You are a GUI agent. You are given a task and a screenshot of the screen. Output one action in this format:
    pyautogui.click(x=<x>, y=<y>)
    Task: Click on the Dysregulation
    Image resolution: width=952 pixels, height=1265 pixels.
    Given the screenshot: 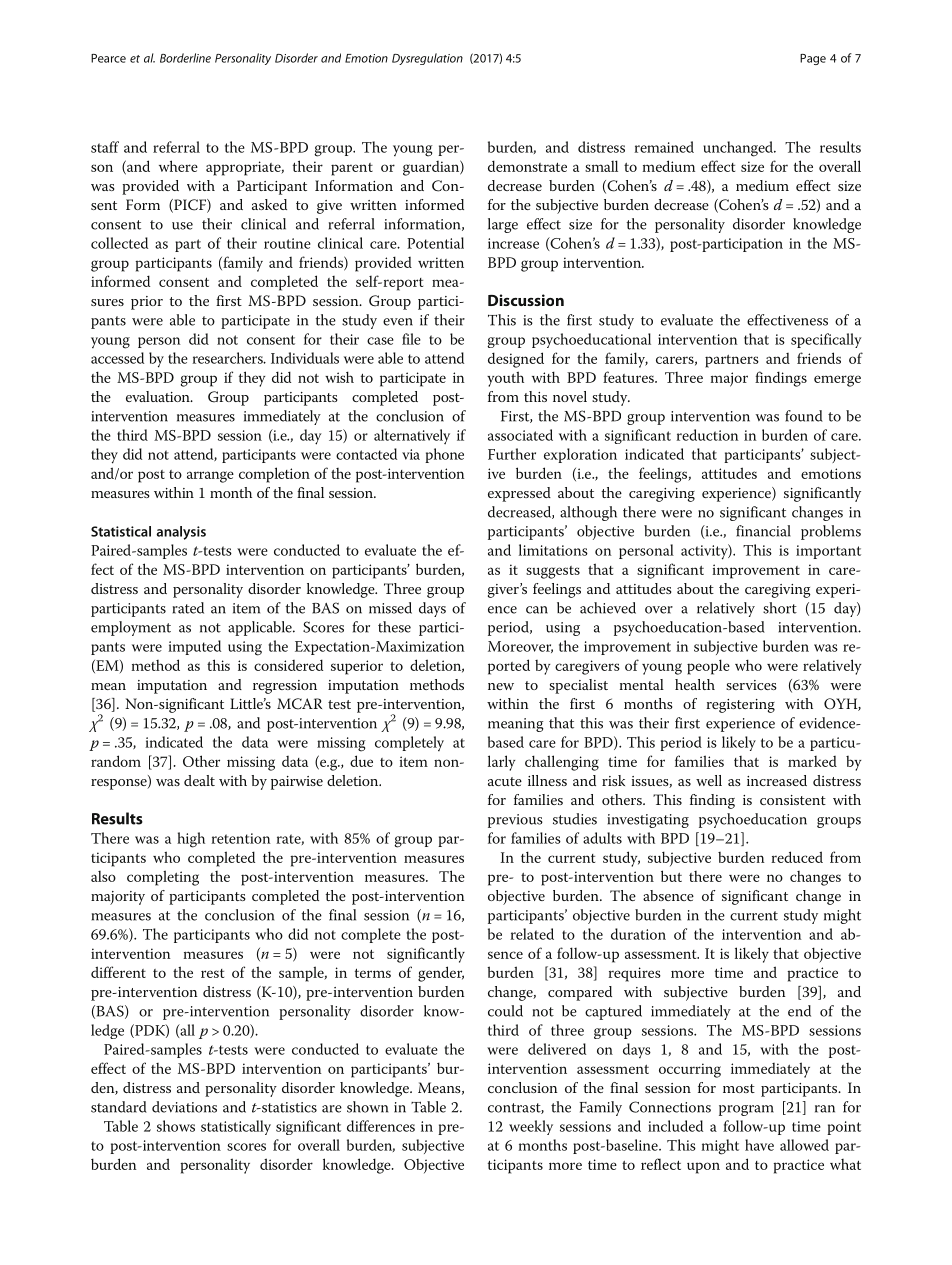 What is the action you would take?
    pyautogui.click(x=427, y=59)
